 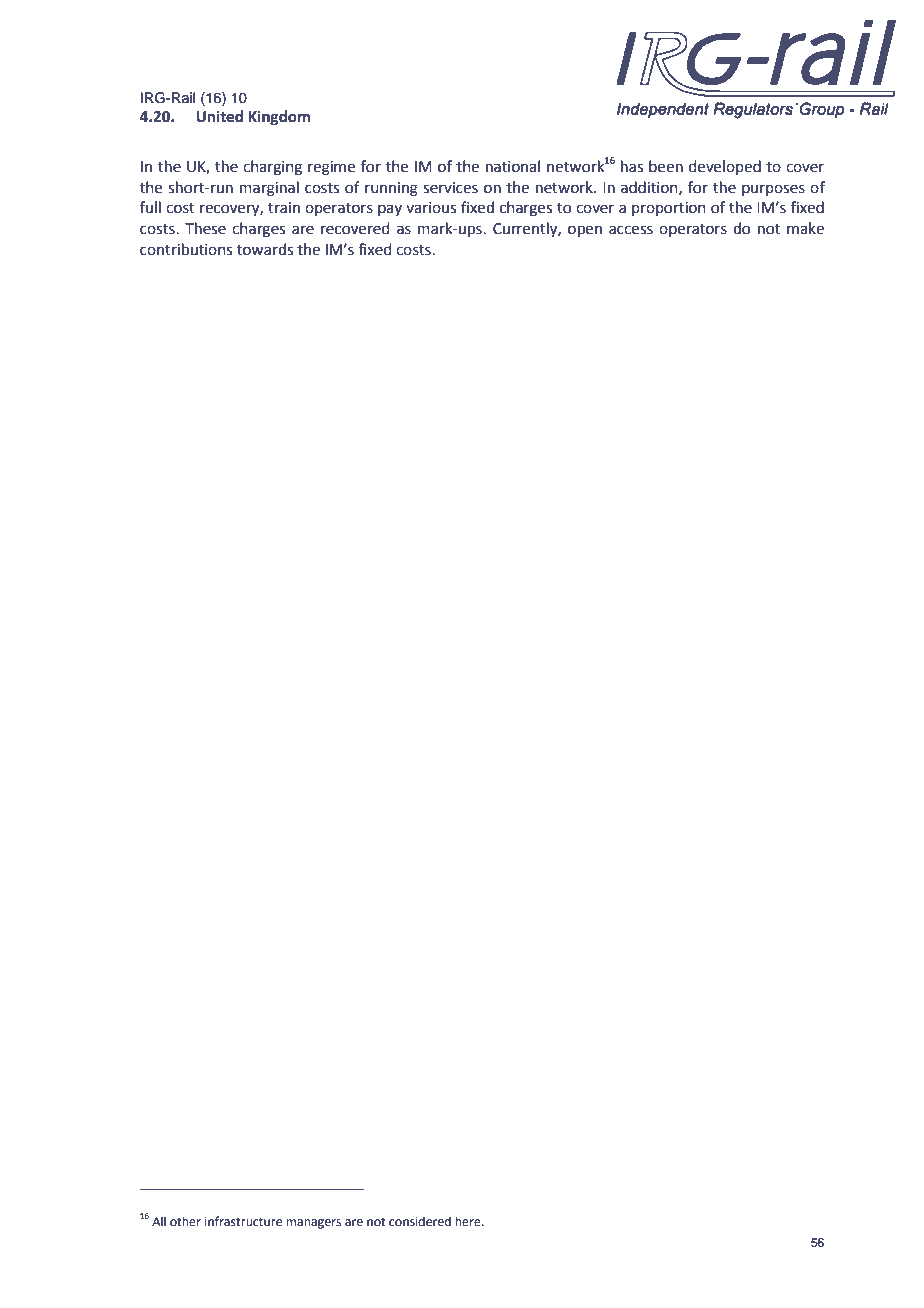 I want to click on developed, so click(x=725, y=167).
